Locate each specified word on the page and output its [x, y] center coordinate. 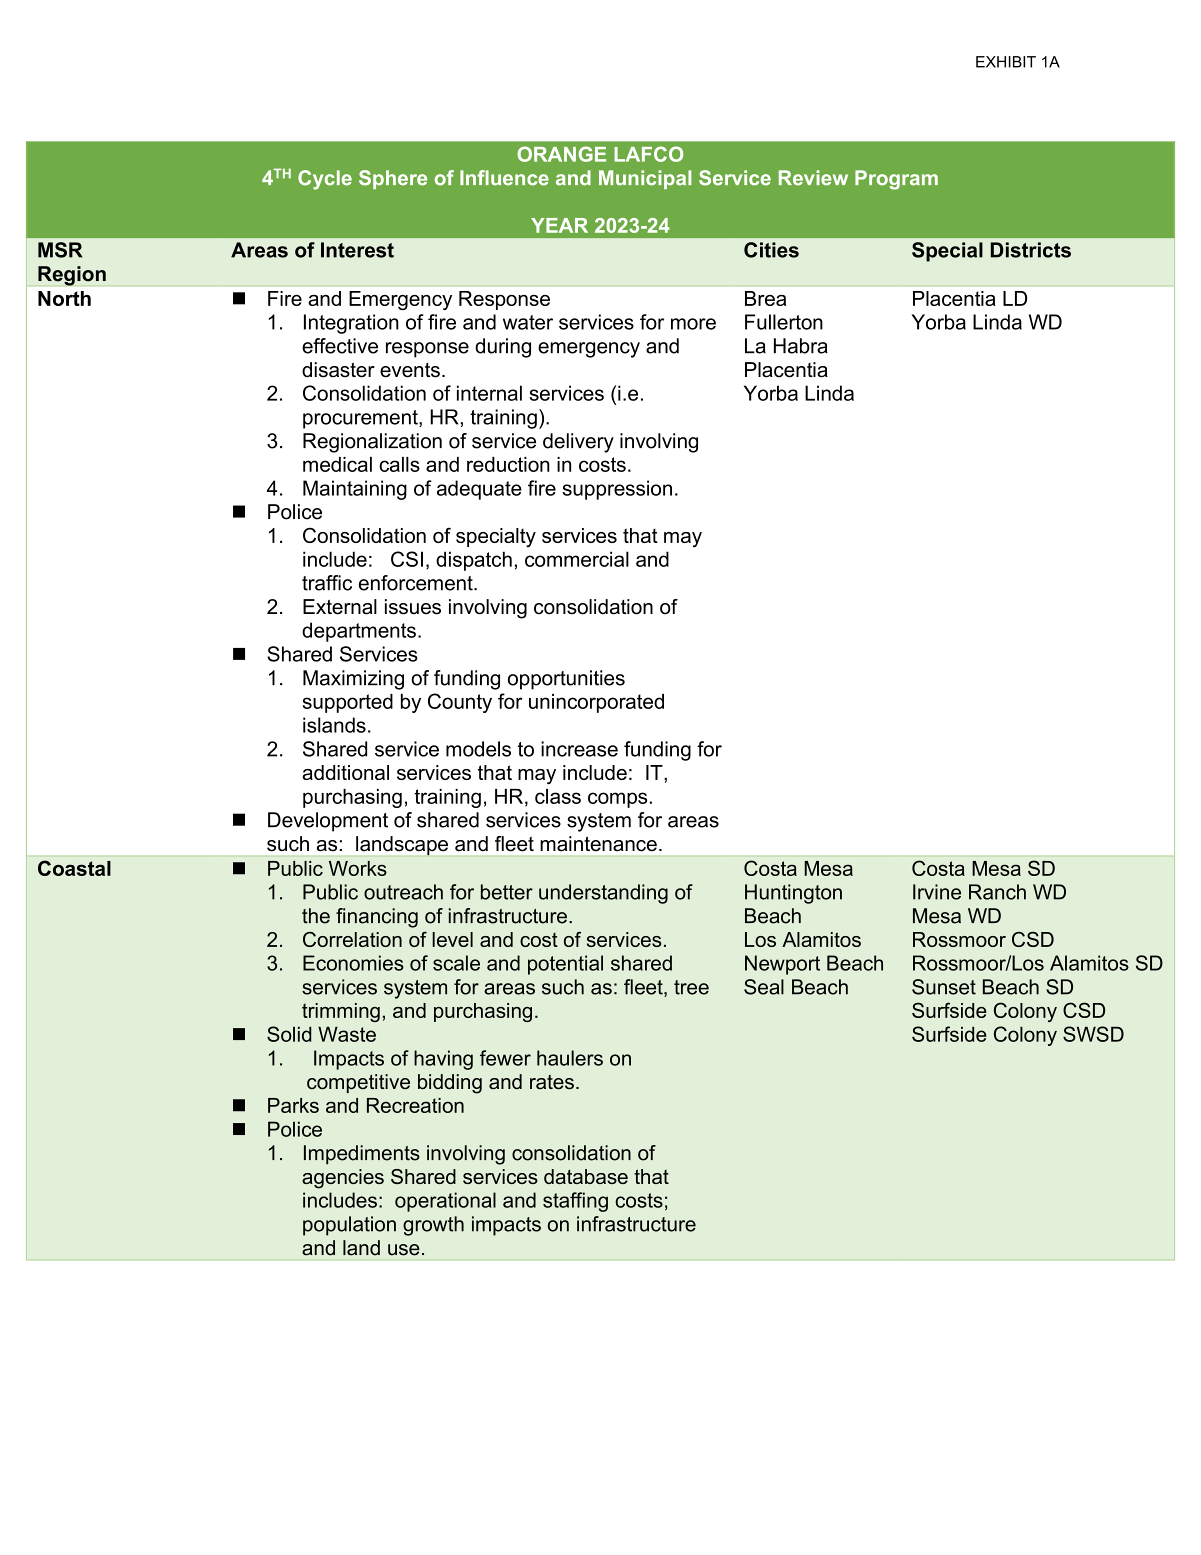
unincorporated [596, 703]
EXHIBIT [1006, 62]
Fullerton [784, 322]
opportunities [566, 680]
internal [489, 393]
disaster [338, 370]
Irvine [937, 892]
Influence [504, 178]
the [316, 916]
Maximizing [353, 680]
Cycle [325, 180]
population [349, 1226]
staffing [575, 1202]
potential [565, 965]
